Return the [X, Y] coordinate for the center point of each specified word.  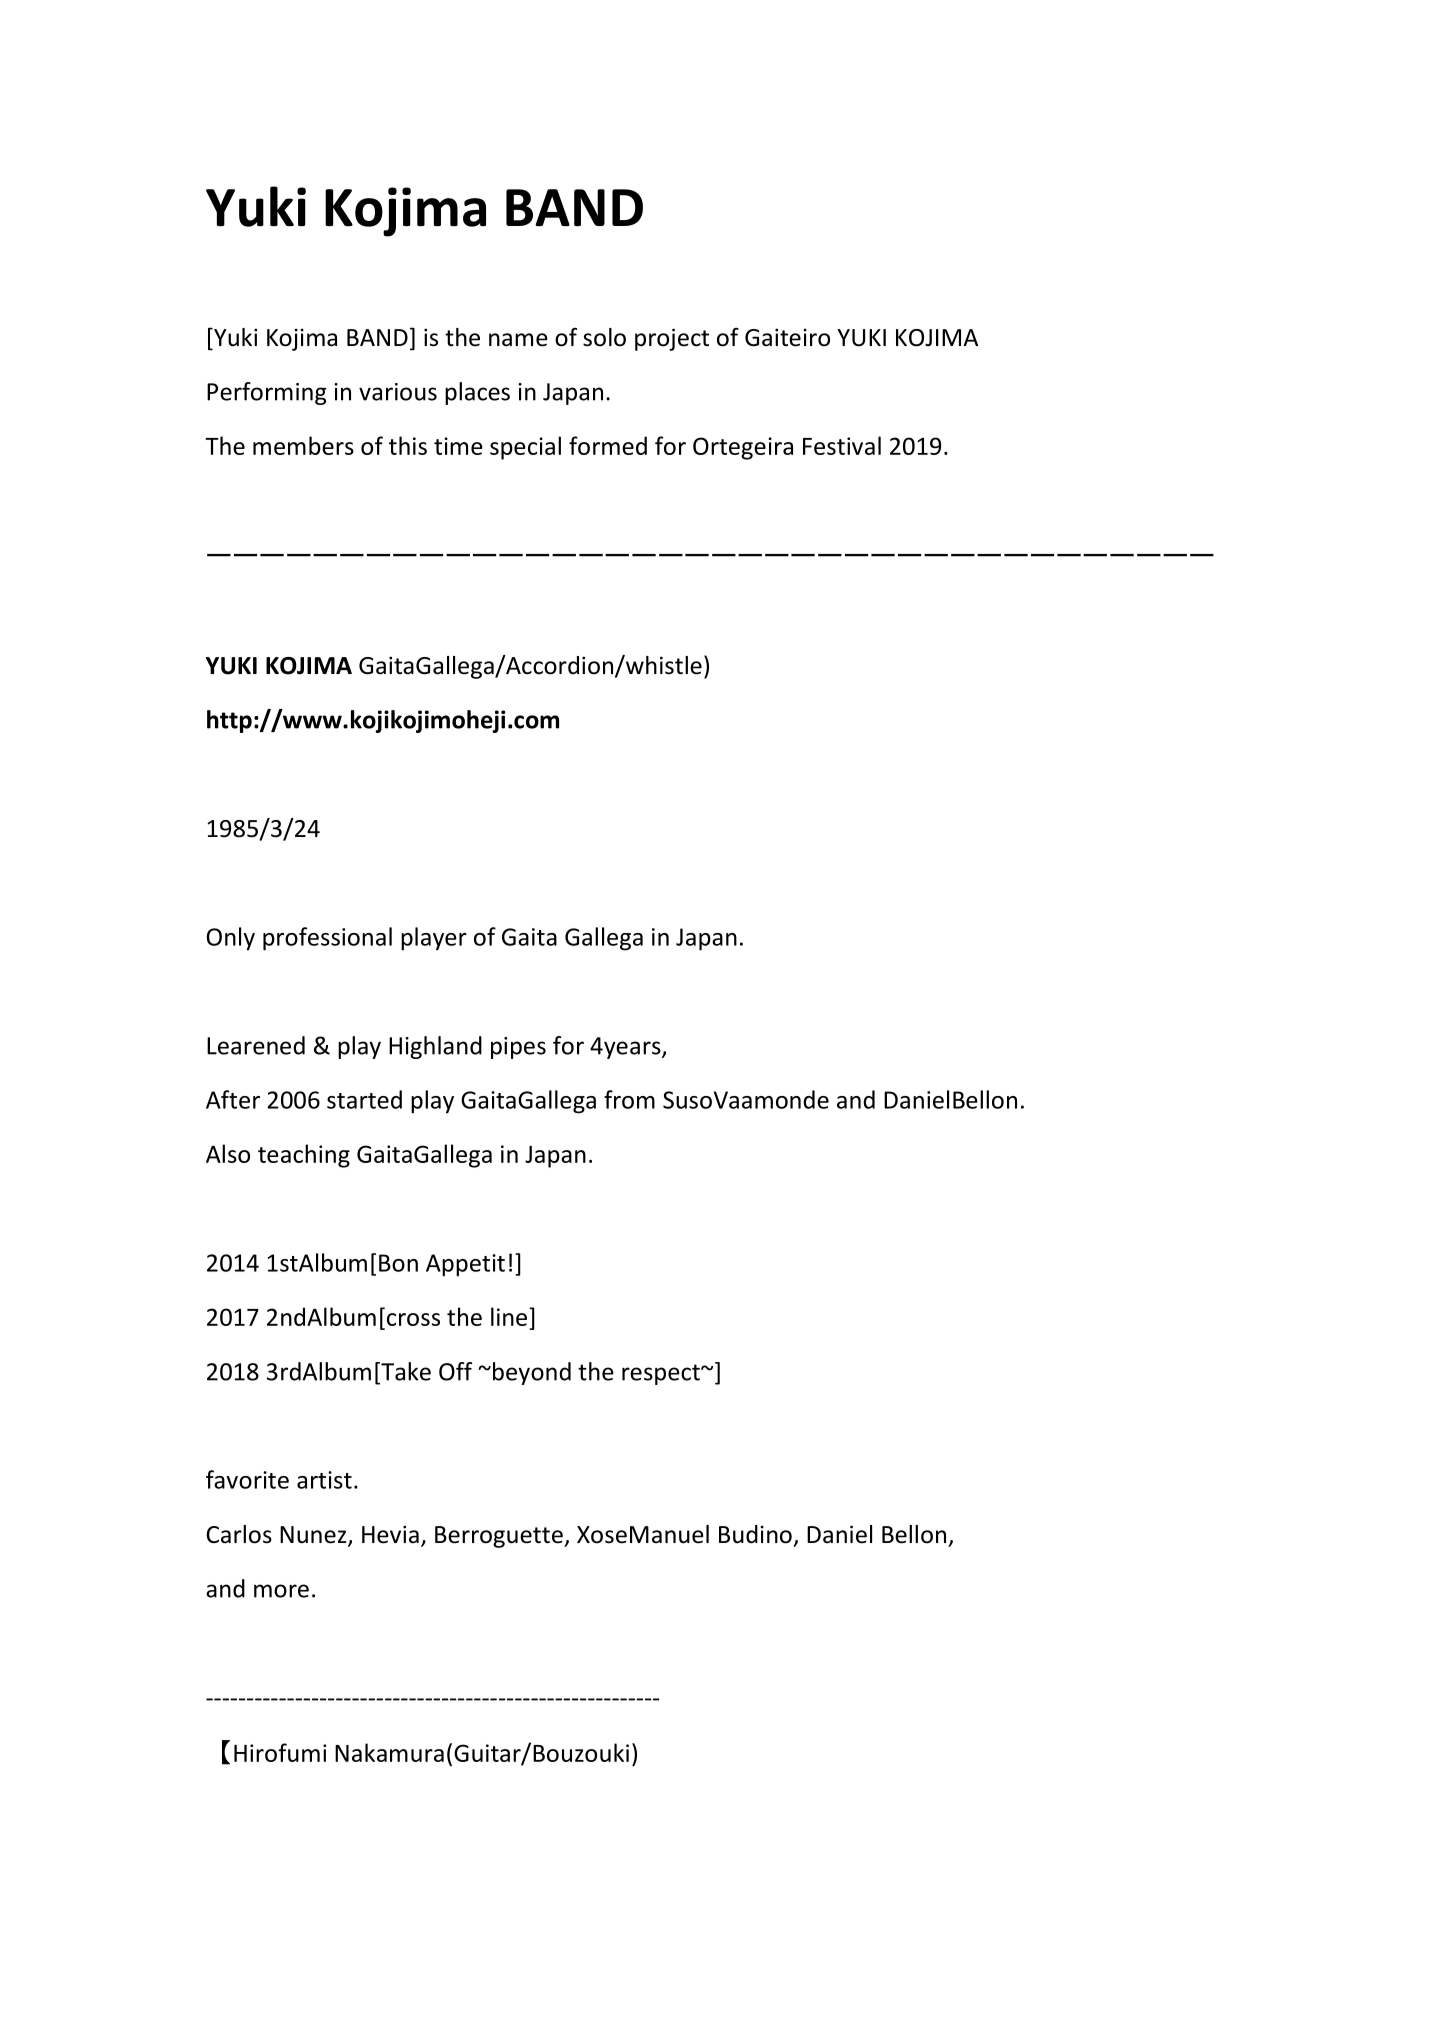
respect [662, 1374]
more [281, 1591]
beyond [532, 1373]
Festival [842, 445]
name [518, 340]
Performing [267, 393]
